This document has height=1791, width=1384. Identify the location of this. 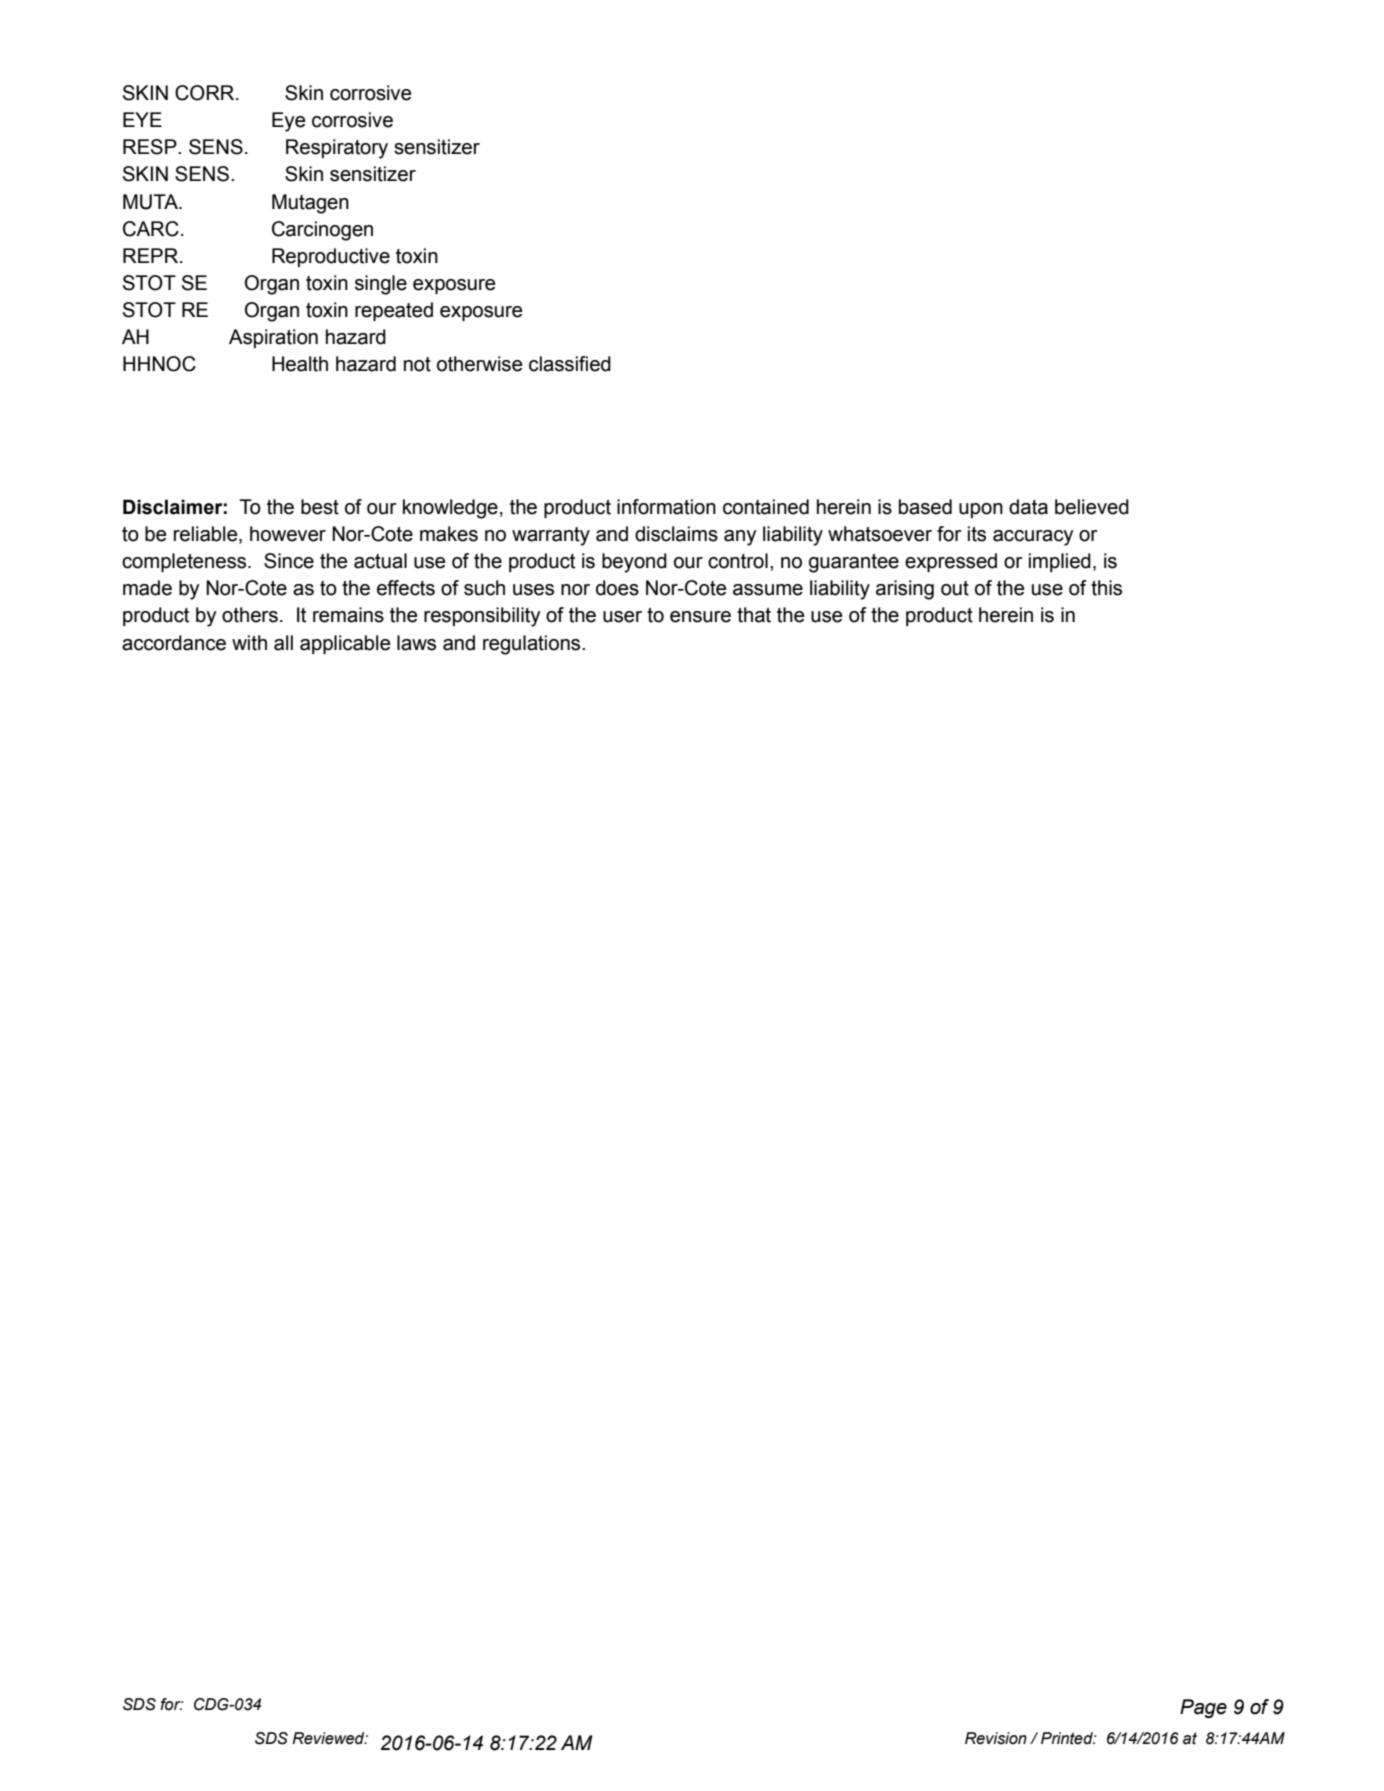
(1106, 588).
